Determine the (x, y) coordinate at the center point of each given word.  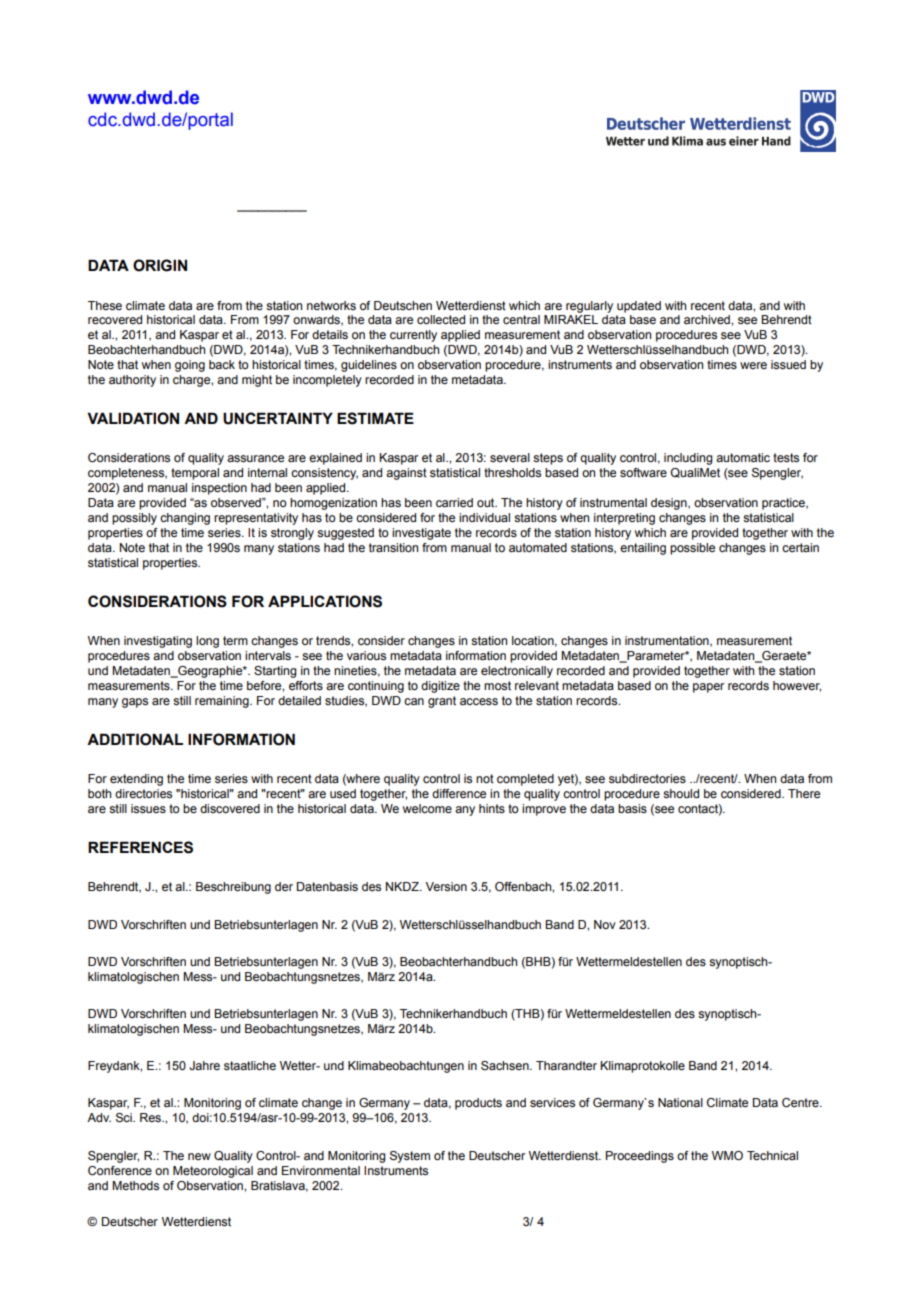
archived (708, 319)
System (410, 1157)
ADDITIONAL (135, 739)
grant (442, 702)
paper (708, 688)
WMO (727, 1155)
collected (441, 319)
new (199, 1156)
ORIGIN (160, 265)
